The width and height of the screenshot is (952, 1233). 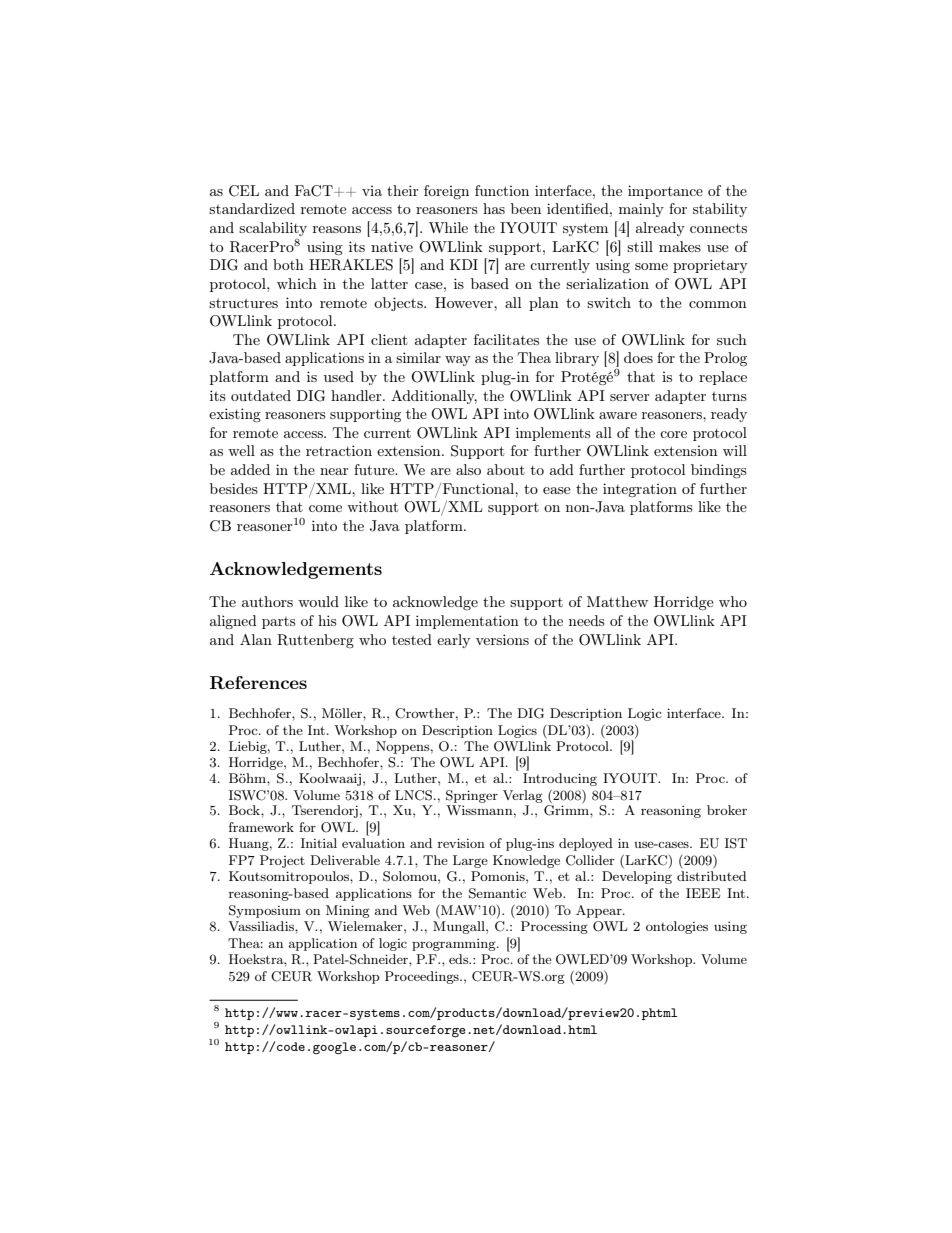 I want to click on does, so click(x=638, y=357).
